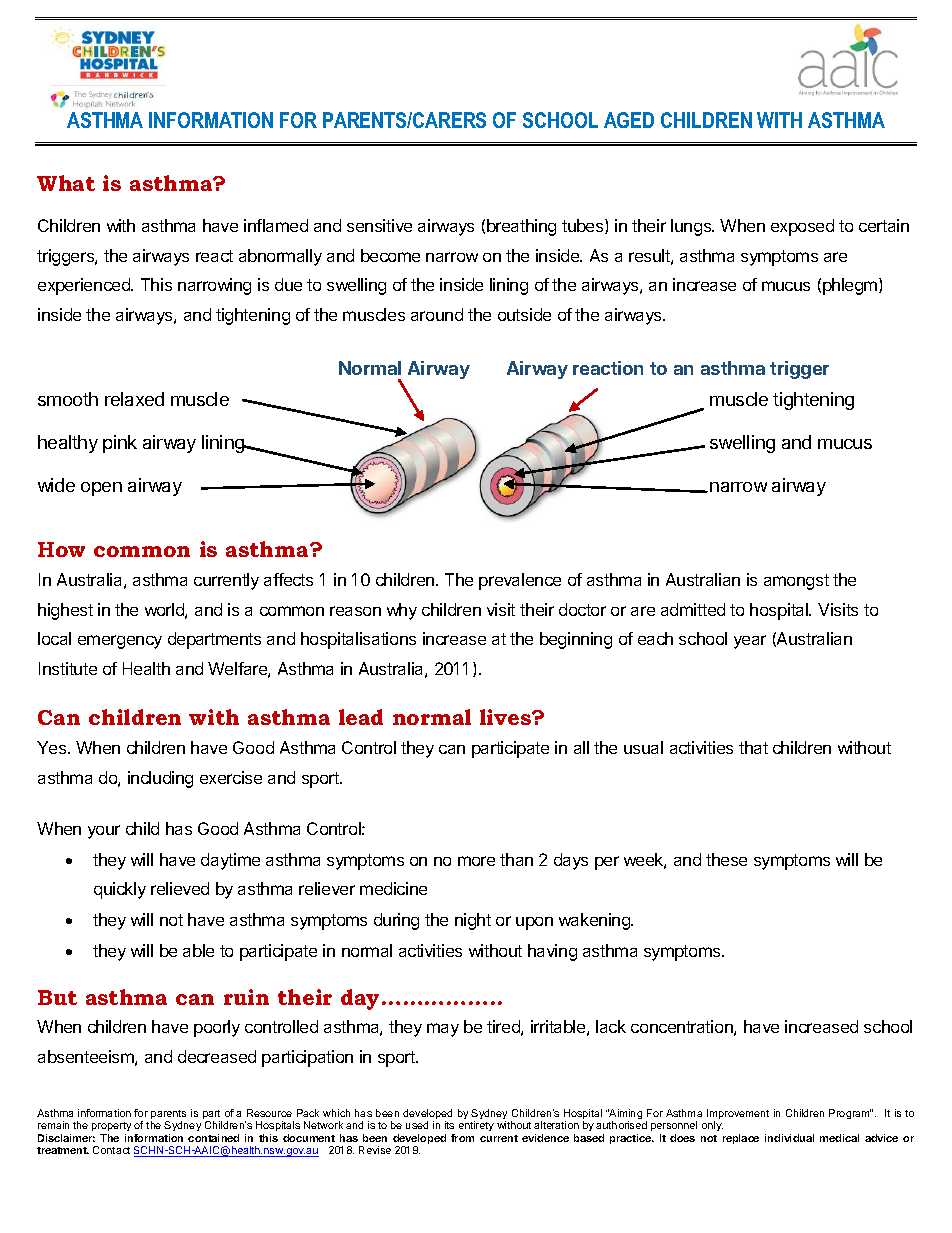  I want to click on these, so click(726, 859).
